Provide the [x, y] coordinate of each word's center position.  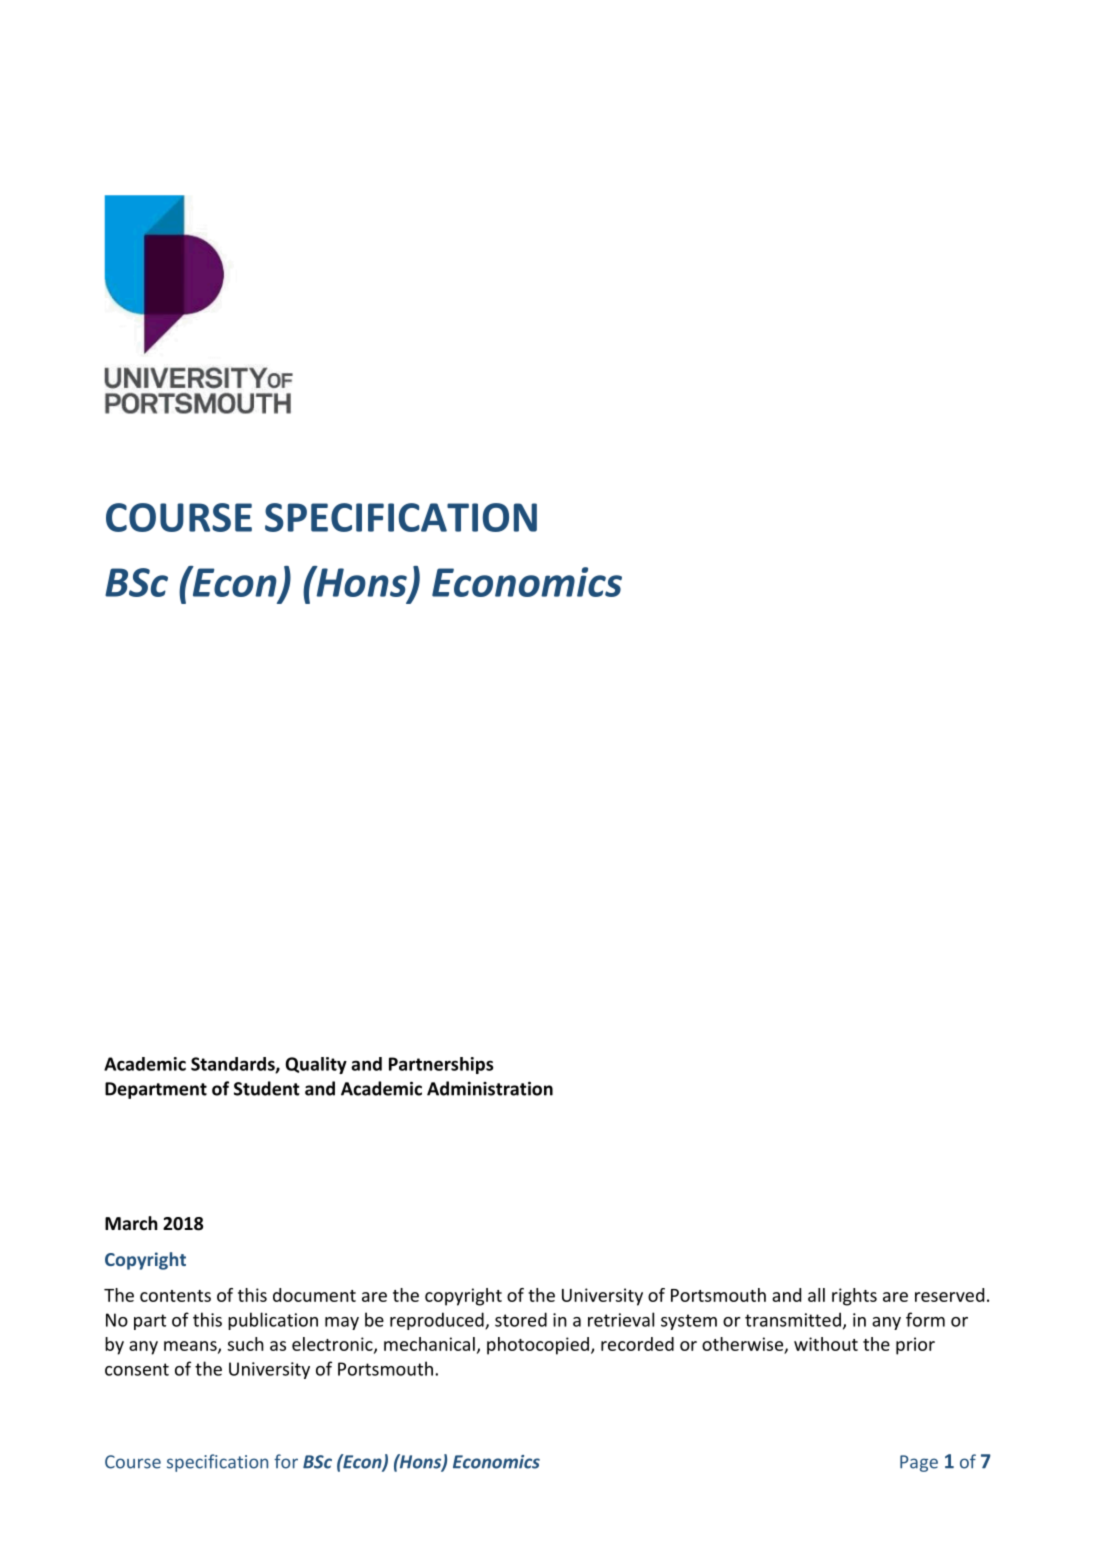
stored [521, 1319]
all [816, 1295]
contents [175, 1296]
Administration [490, 1088]
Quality [316, 1065]
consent [137, 1369]
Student [267, 1088]
